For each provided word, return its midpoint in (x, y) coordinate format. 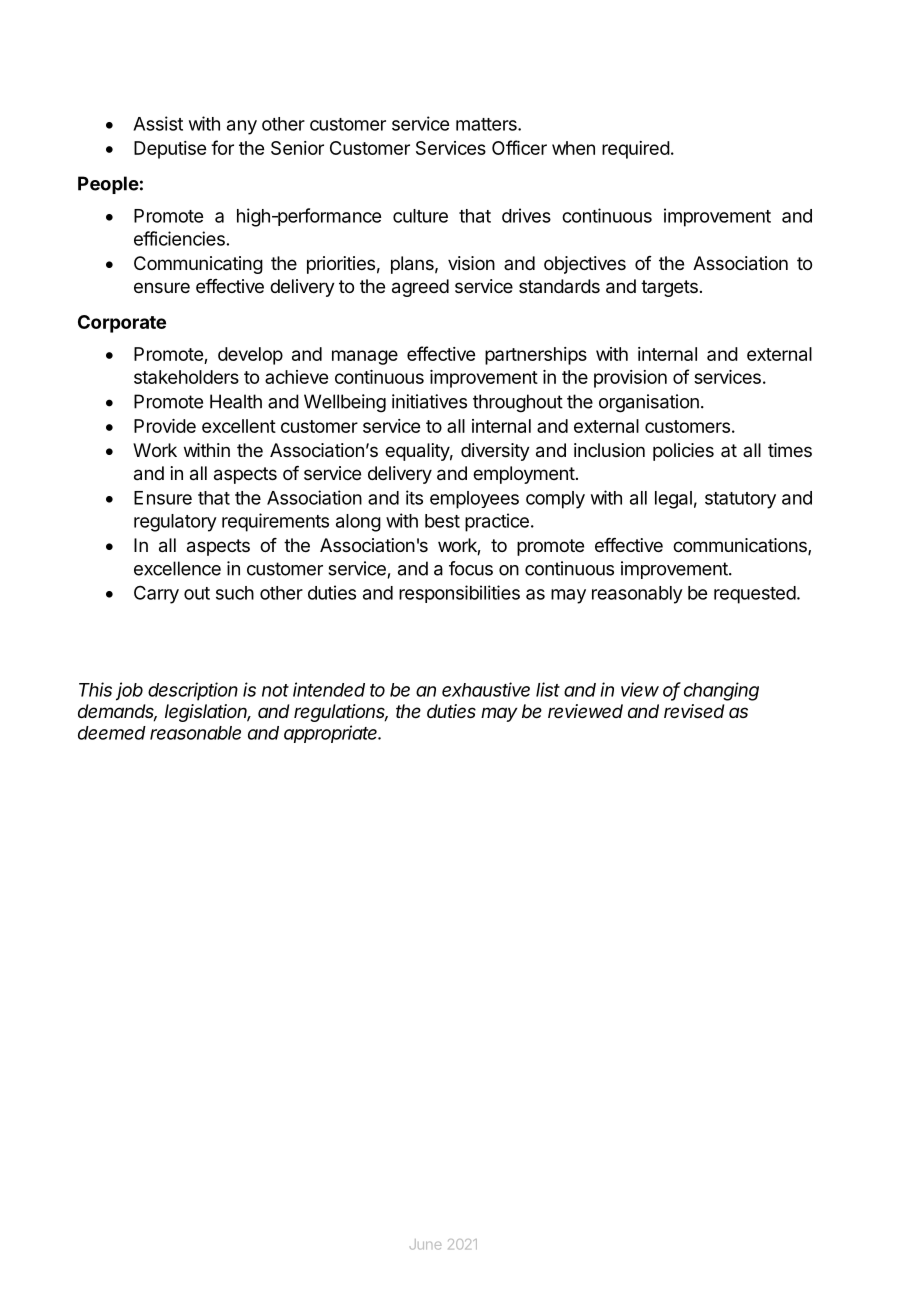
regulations (341, 713)
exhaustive (486, 689)
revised (694, 711)
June (425, 1244)
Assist (158, 123)
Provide (165, 426)
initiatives (429, 401)
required (636, 150)
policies (683, 452)
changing (721, 691)
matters (487, 124)
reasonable (195, 733)
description (193, 691)
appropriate (332, 734)
